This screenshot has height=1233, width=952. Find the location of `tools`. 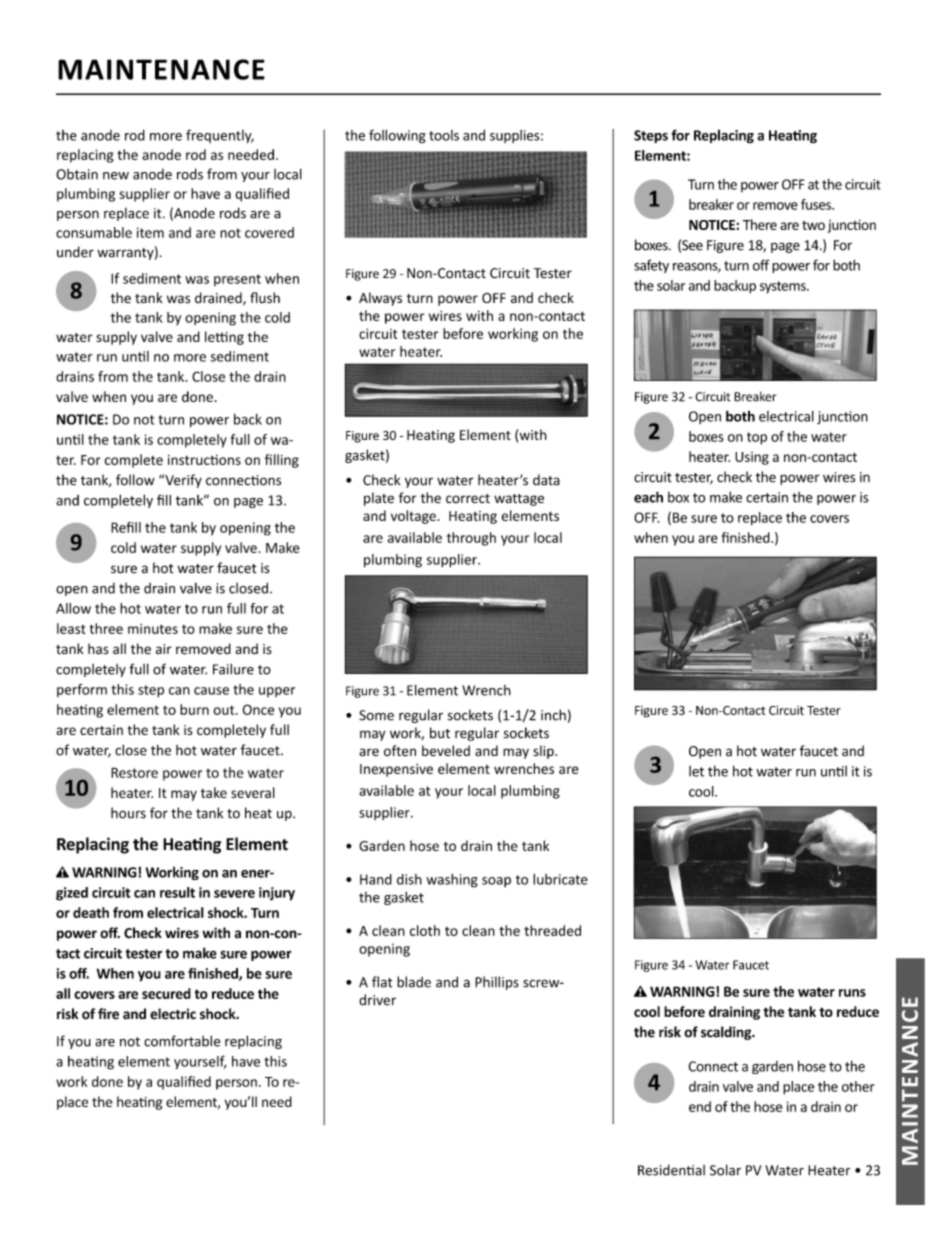

tools is located at coordinates (444, 135).
